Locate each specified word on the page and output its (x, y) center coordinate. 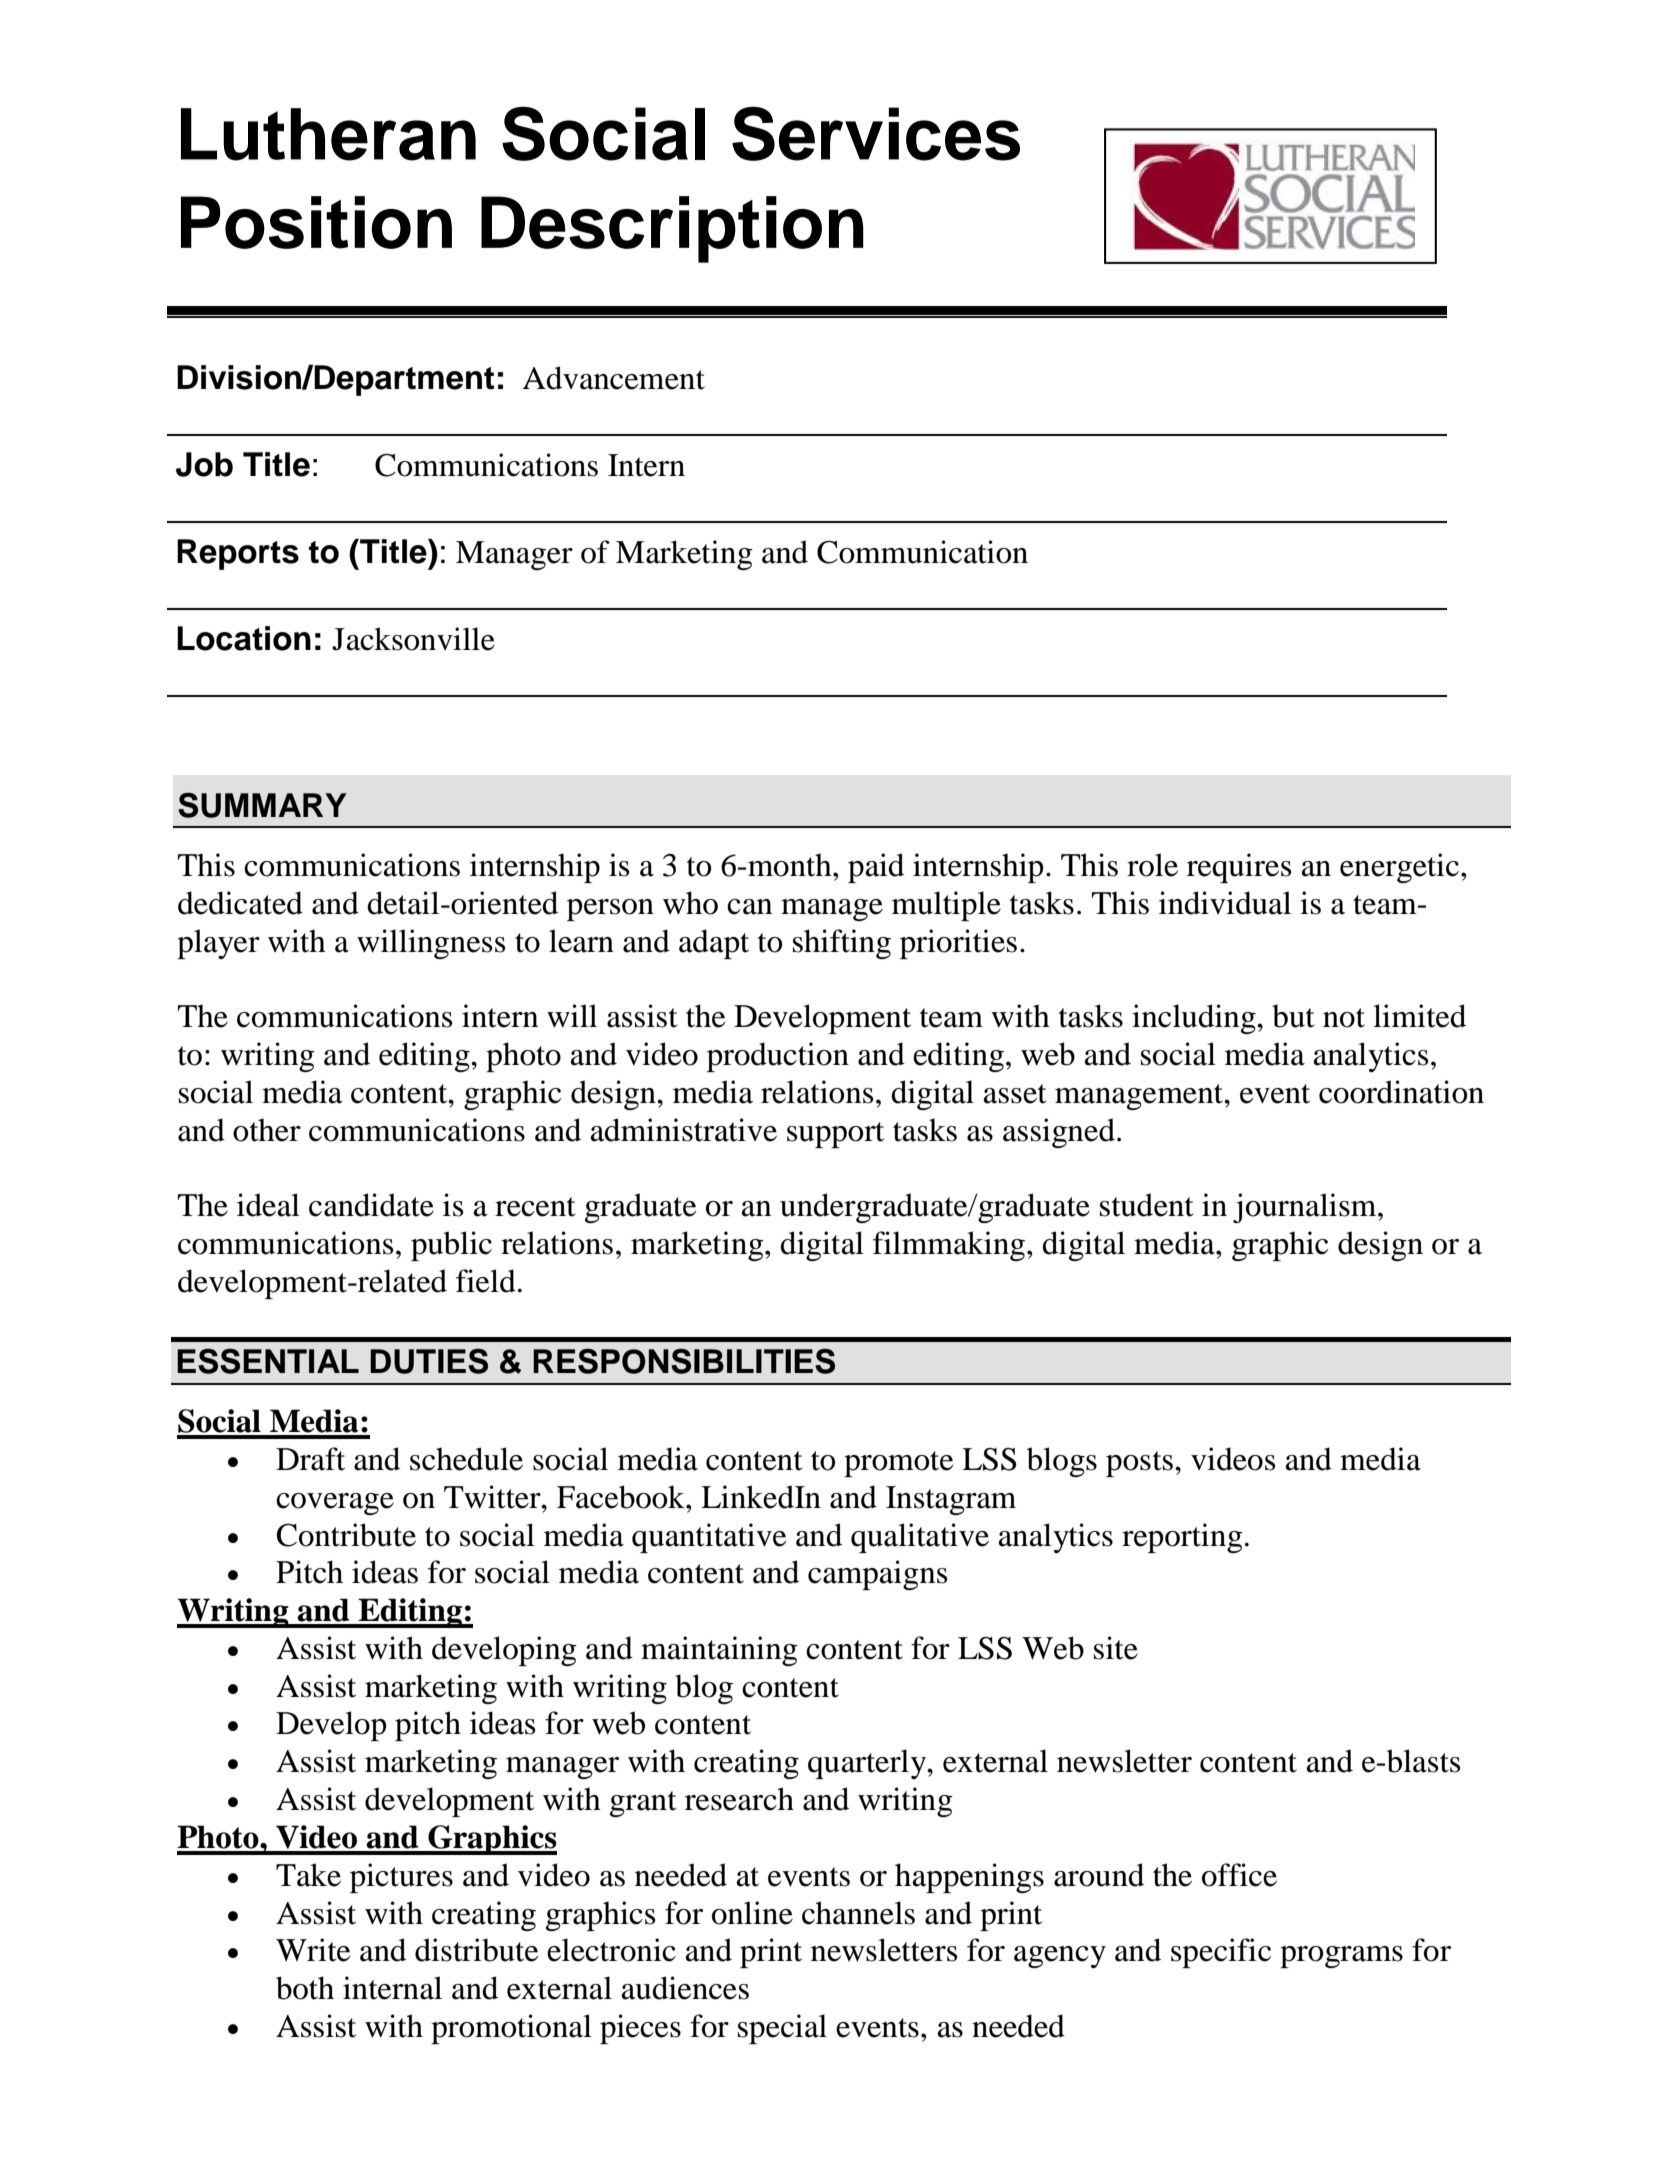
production (778, 1057)
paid (876, 868)
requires (1239, 868)
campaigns (877, 1575)
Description (672, 229)
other (267, 1130)
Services (876, 134)
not (1344, 1018)
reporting (1182, 1538)
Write (313, 1950)
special (782, 2029)
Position (316, 222)
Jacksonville (413, 639)
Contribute (346, 1535)
